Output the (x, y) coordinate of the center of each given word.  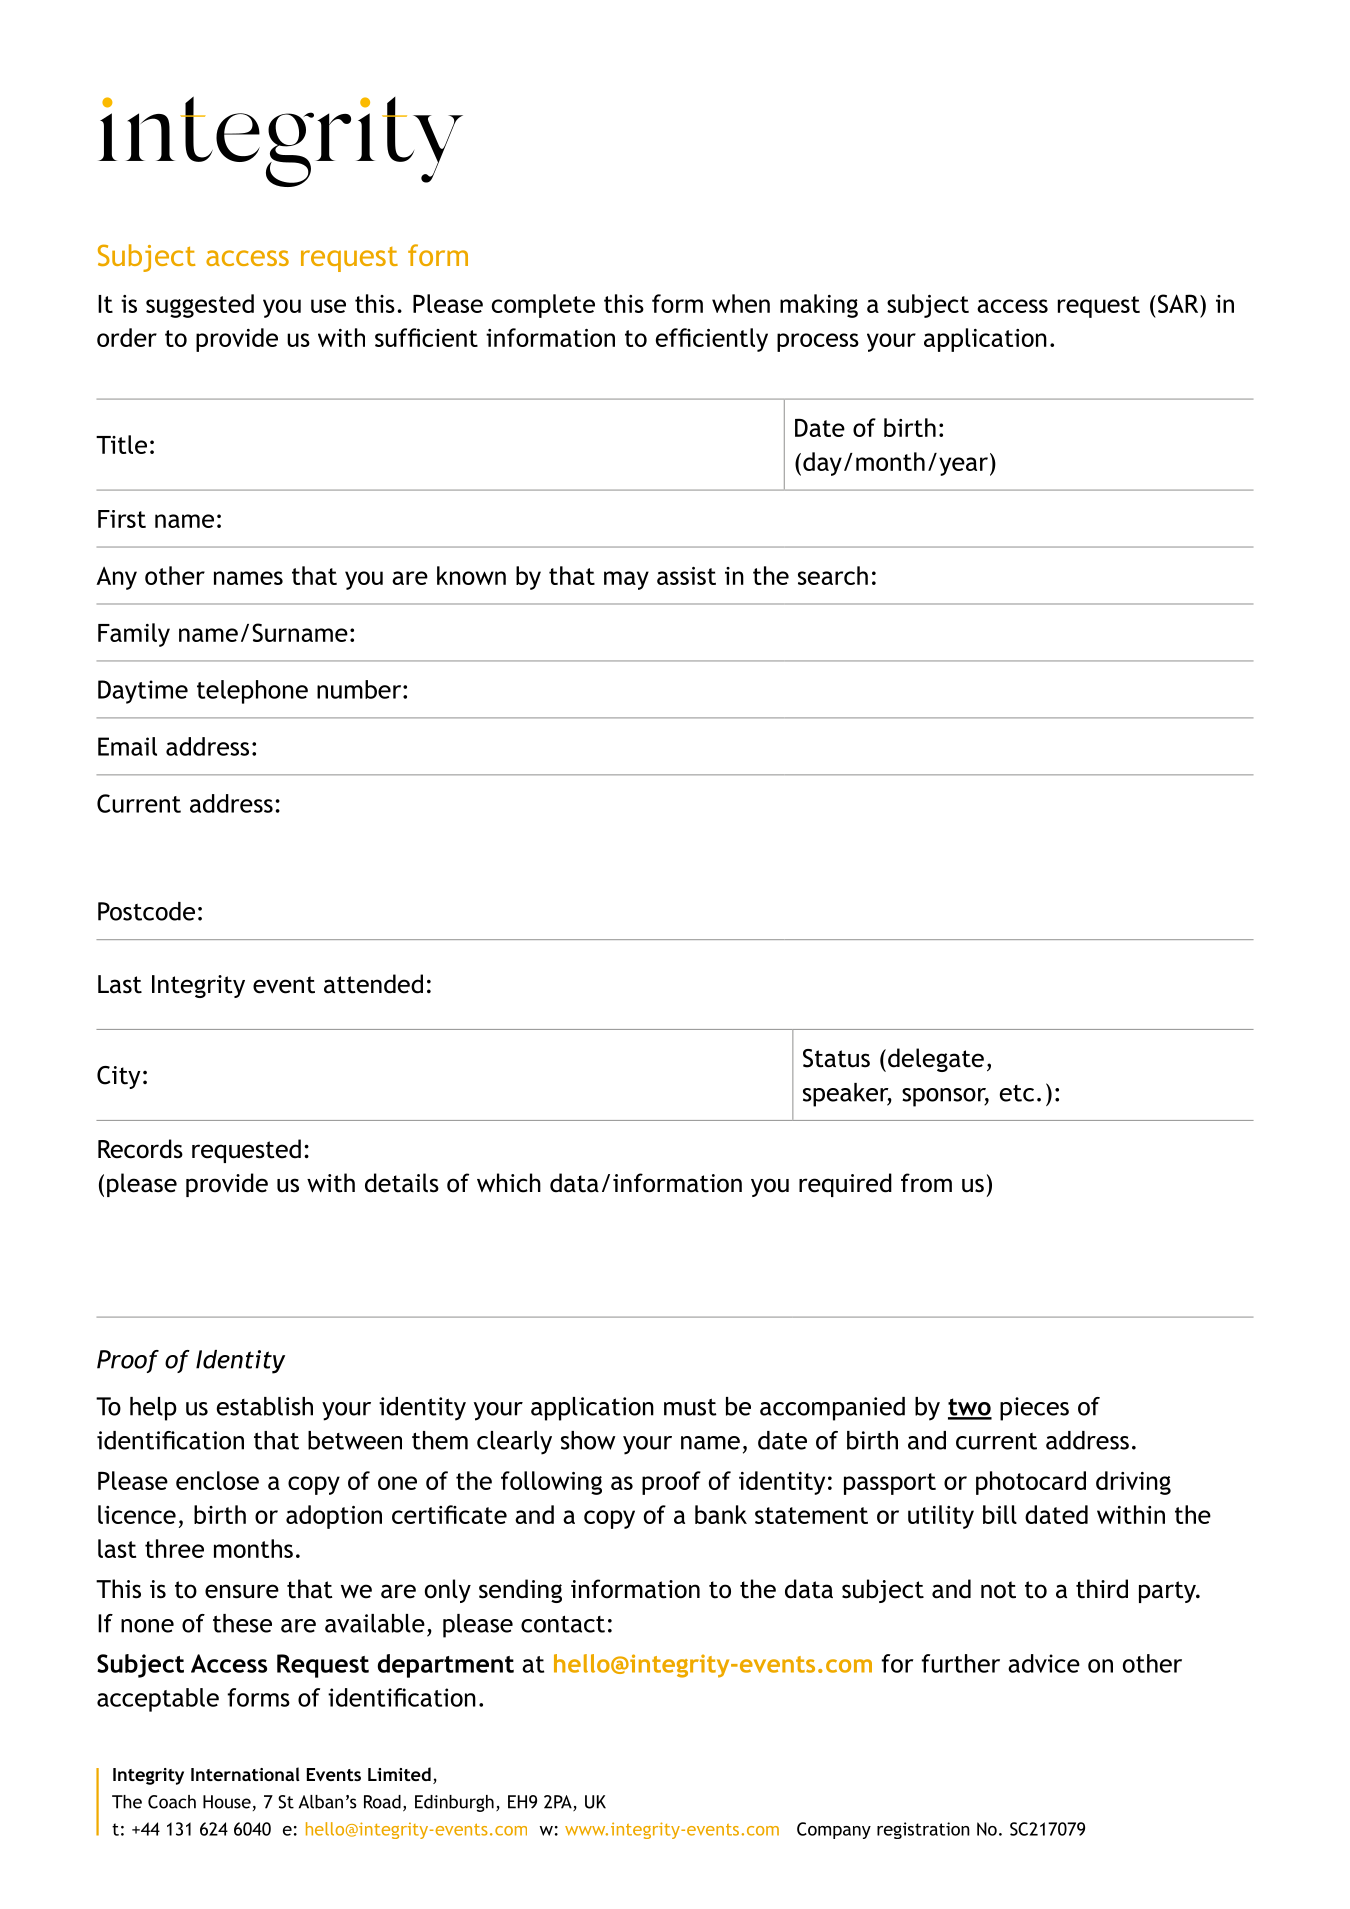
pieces (1034, 1409)
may (626, 580)
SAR (1179, 303)
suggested (200, 306)
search (833, 575)
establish (265, 1406)
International (245, 1774)
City (119, 1077)
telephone (252, 692)
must (690, 1407)
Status (836, 1058)
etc (1017, 1093)
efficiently (712, 340)
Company (834, 1830)
